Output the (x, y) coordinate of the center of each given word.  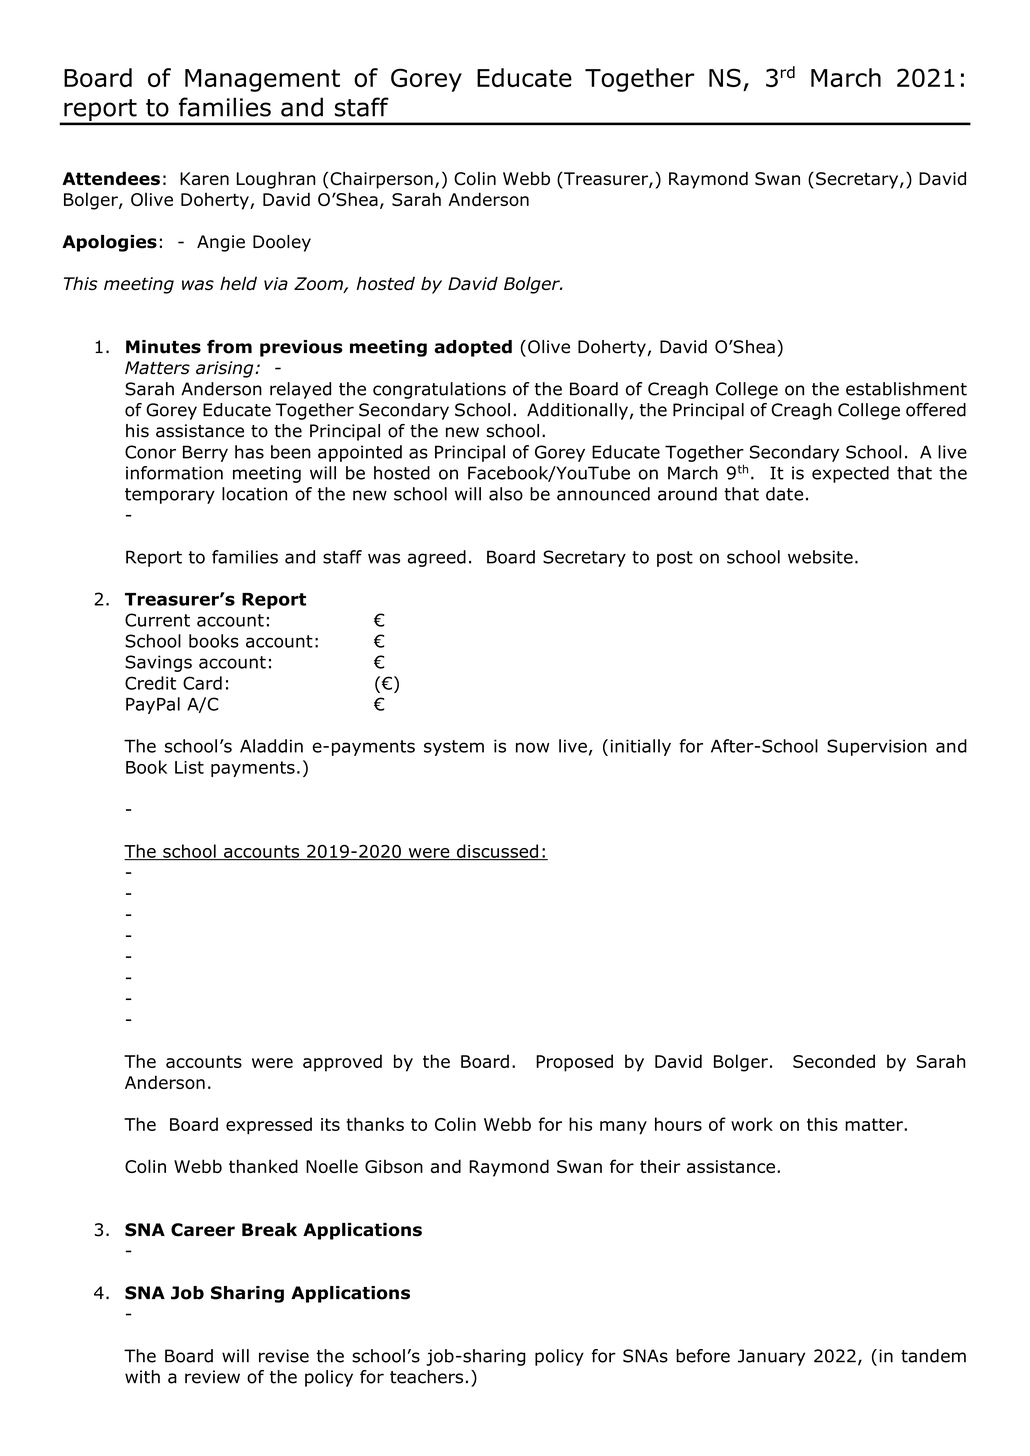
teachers (426, 1377)
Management (262, 80)
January (771, 1357)
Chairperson (381, 180)
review (212, 1377)
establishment (906, 389)
